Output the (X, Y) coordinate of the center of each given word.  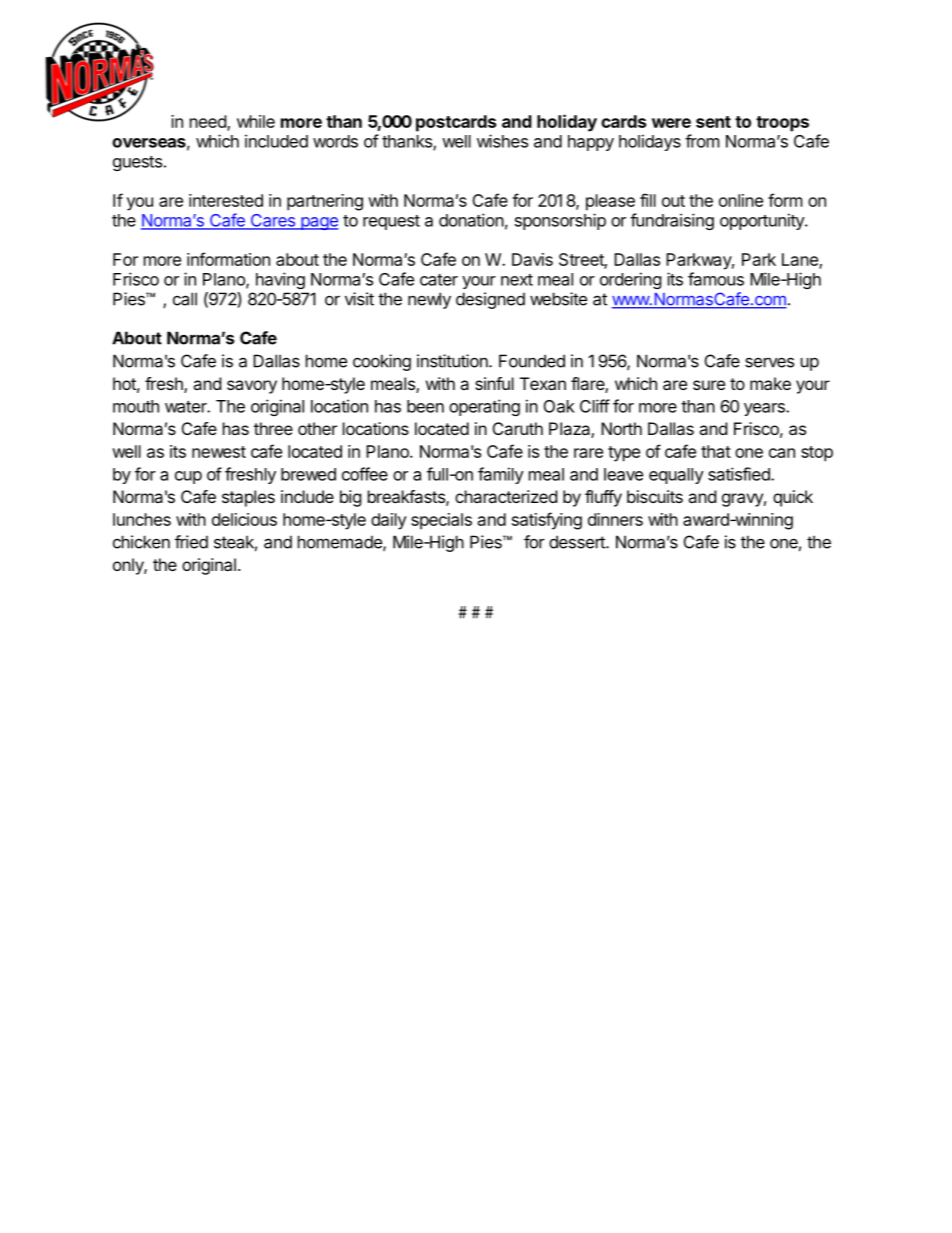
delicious (244, 519)
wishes (502, 141)
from (702, 141)
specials (441, 521)
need (209, 122)
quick (793, 498)
